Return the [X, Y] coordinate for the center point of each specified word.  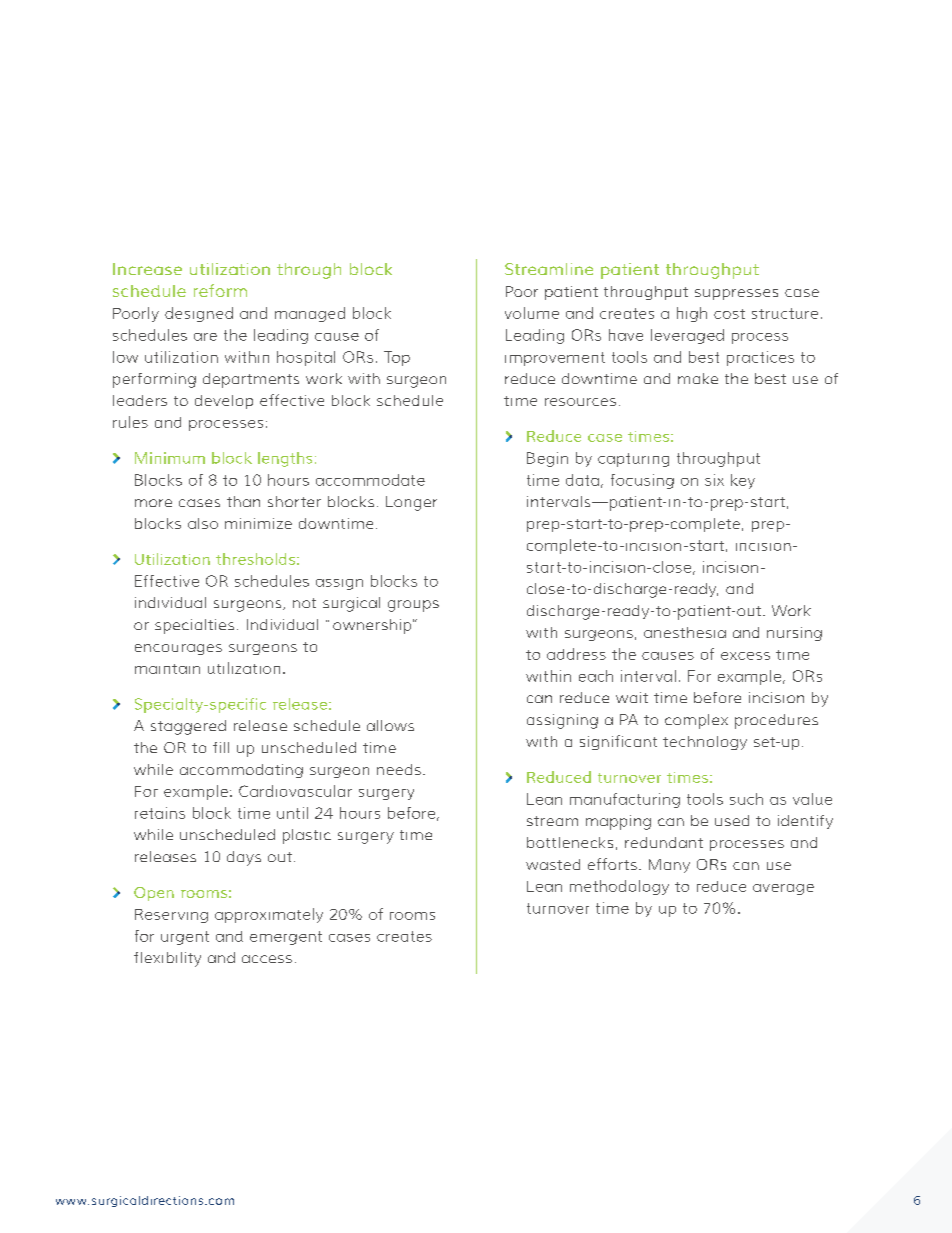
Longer [411, 503]
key [743, 481]
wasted [553, 864]
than [243, 501]
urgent [185, 938]
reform [220, 290]
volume [532, 313]
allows [390, 725]
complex [696, 721]
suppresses [736, 294]
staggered [188, 727]
